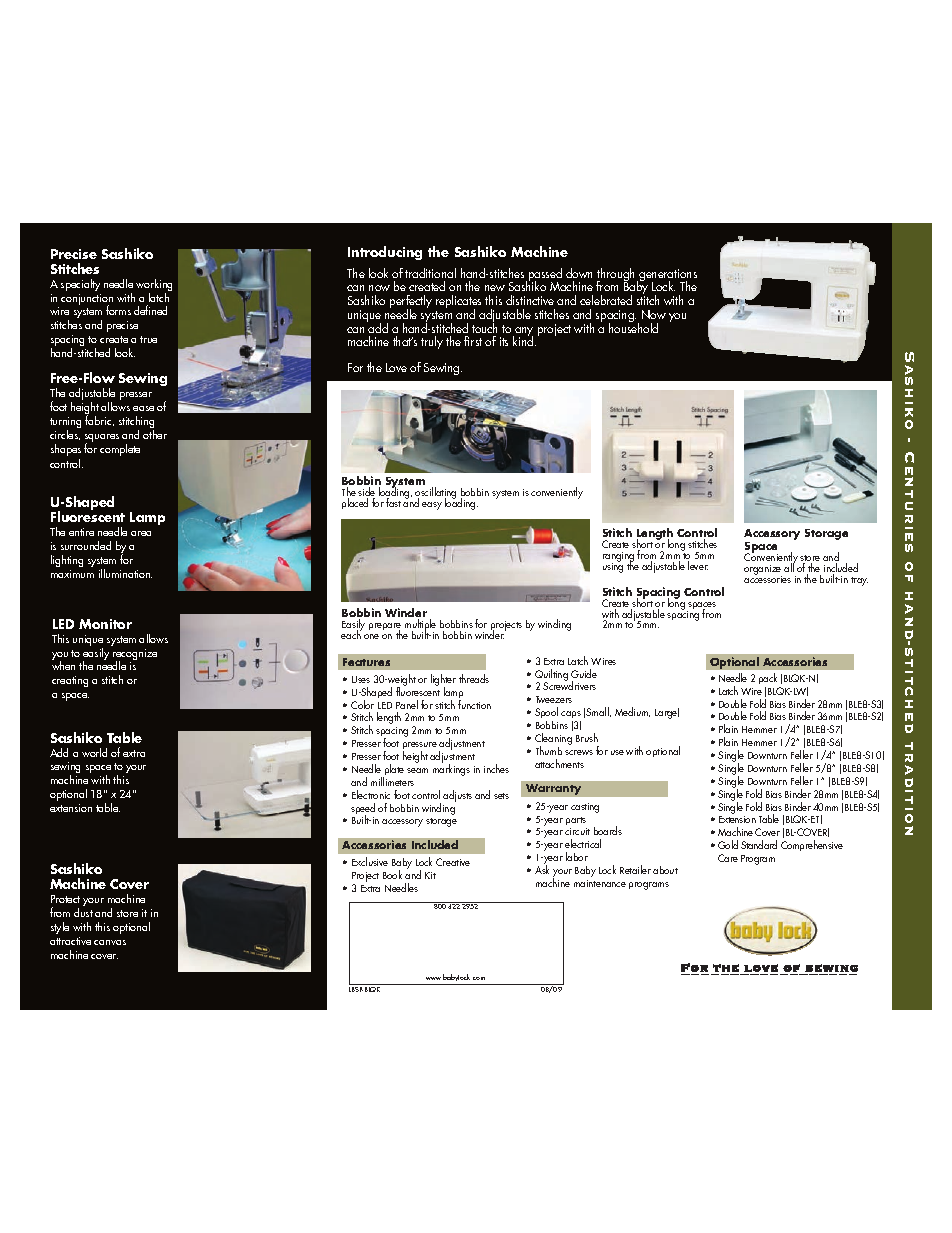 The width and height of the screenshot is (952, 1233). I want to click on dust, so click(83, 912).
